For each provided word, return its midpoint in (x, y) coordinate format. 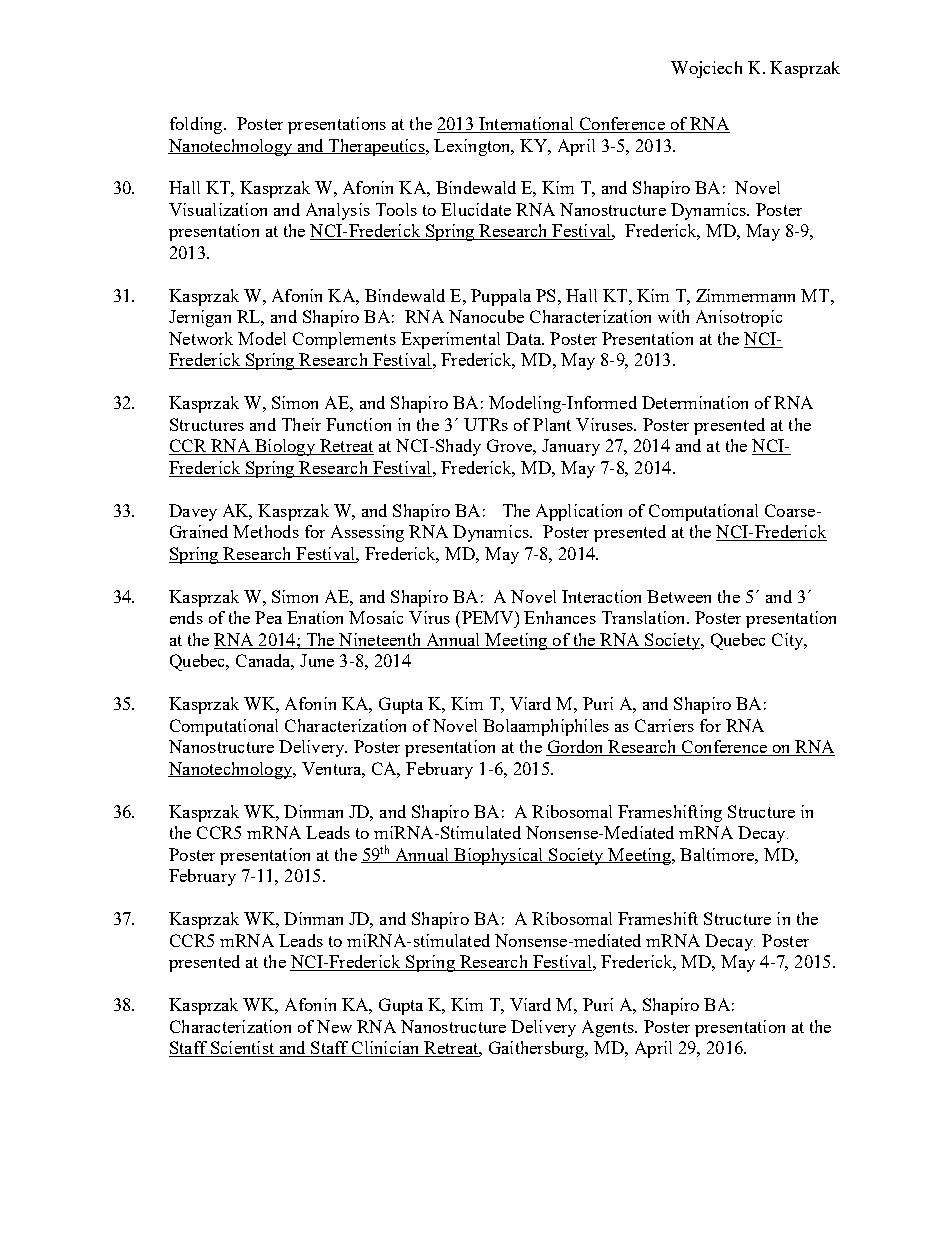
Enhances (560, 617)
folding (197, 125)
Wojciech (706, 69)
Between (679, 596)
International (526, 125)
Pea (268, 617)
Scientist (242, 1049)
